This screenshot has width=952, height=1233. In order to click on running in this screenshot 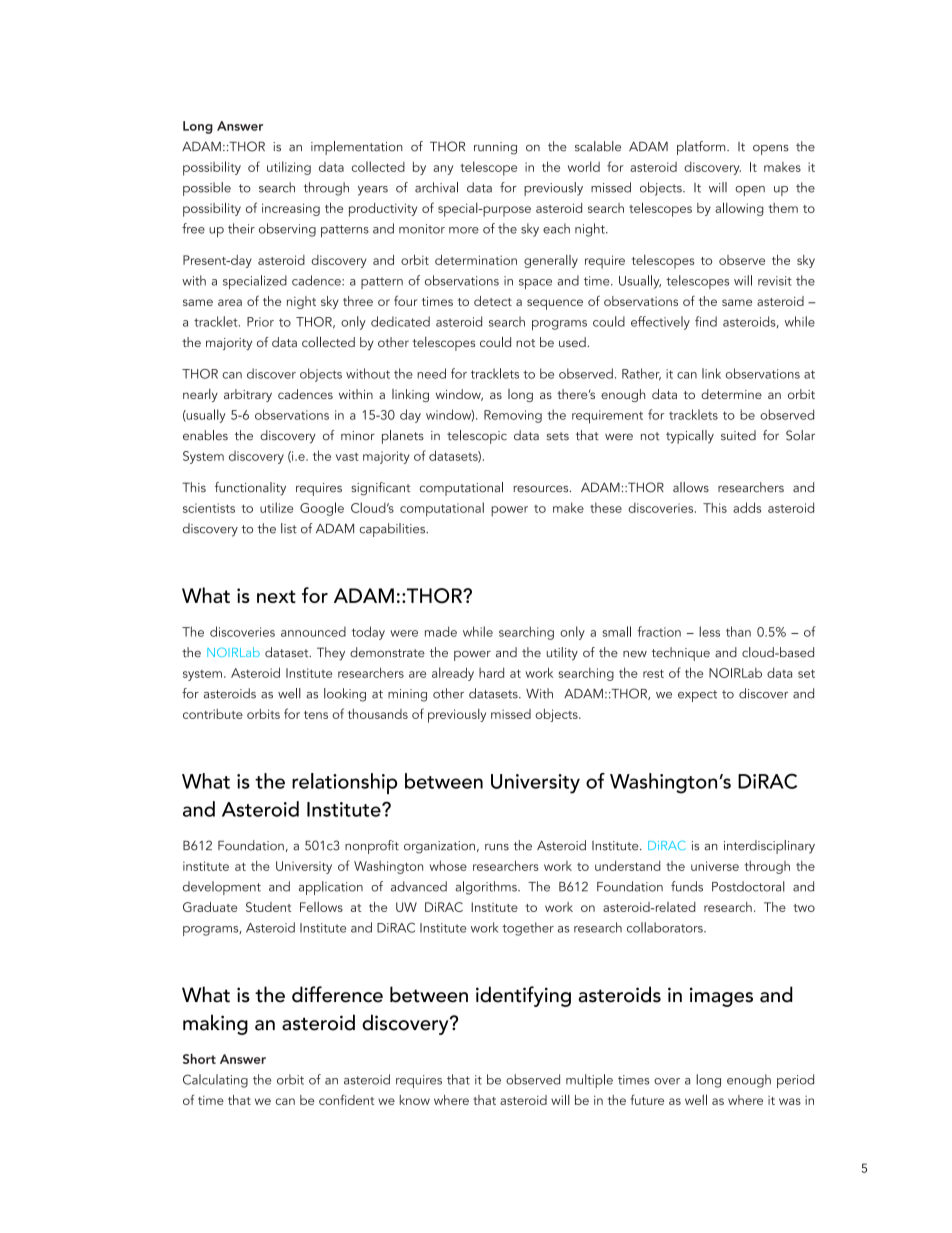, I will do `click(495, 148)`.
